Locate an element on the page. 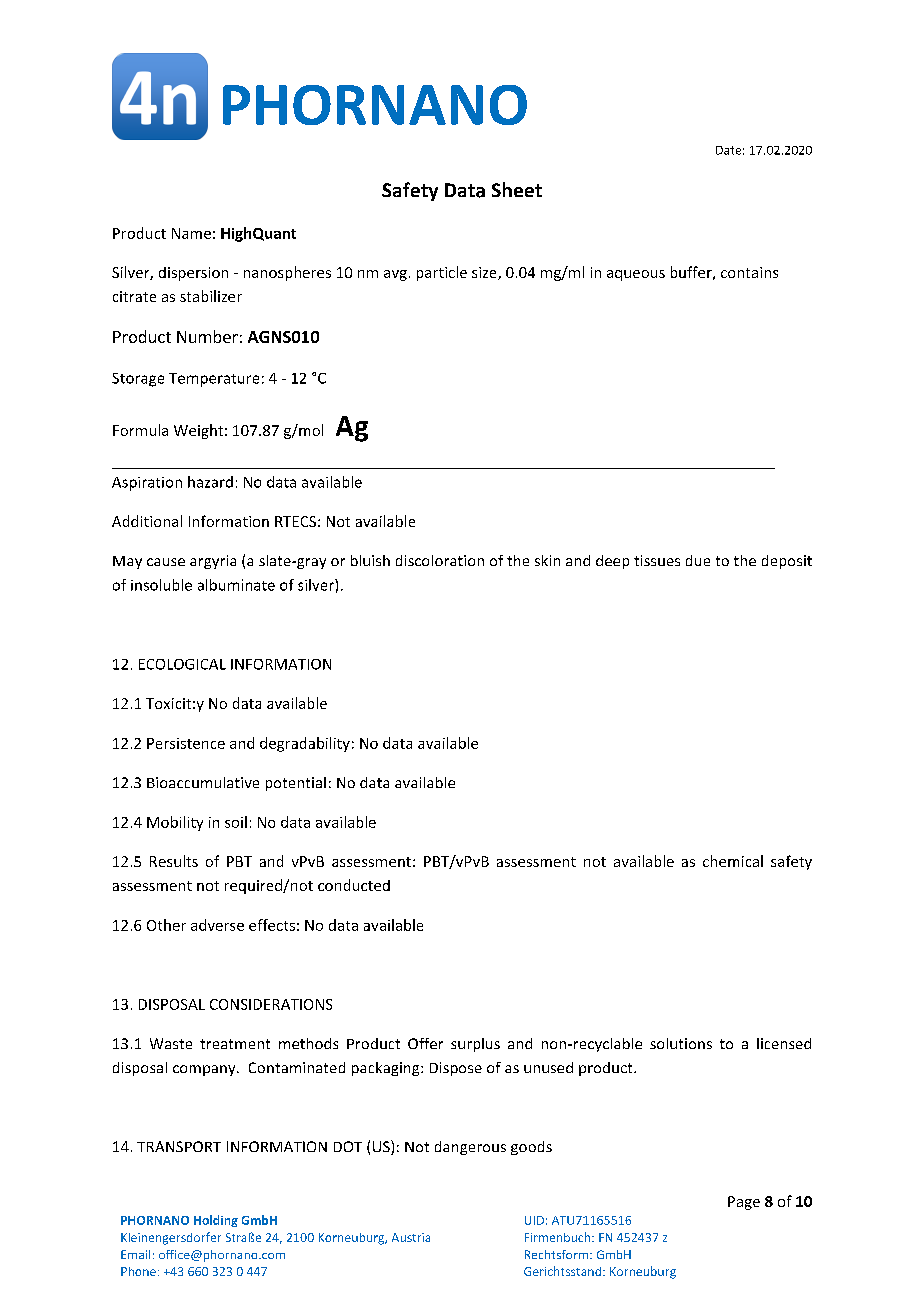  contains is located at coordinates (749, 272).
